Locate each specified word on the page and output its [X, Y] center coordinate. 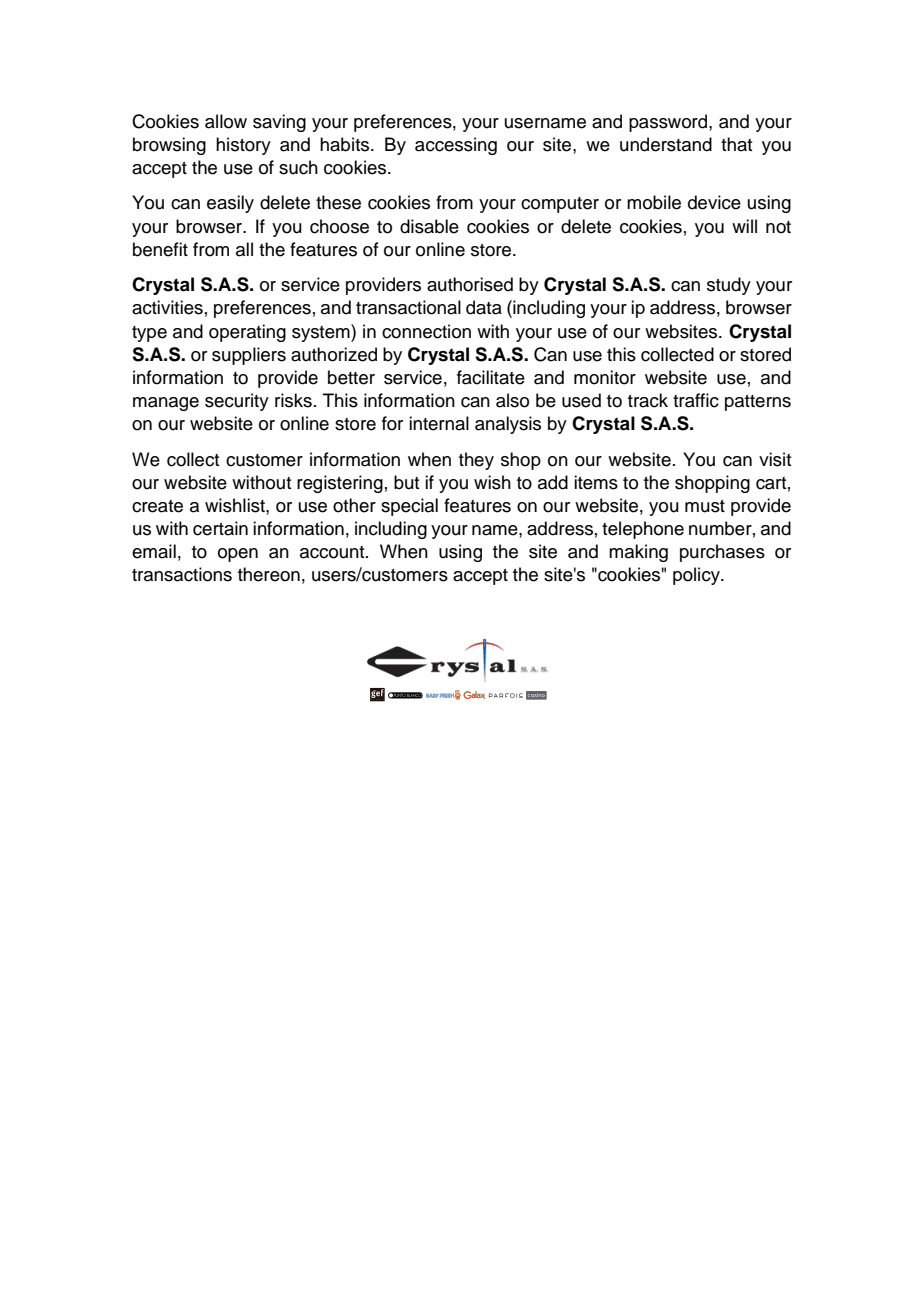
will [744, 226]
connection [426, 331]
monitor [605, 377]
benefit [160, 249]
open [238, 555]
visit [775, 459]
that [736, 144]
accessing [456, 146]
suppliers [249, 356]
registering [340, 484]
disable [429, 226]
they [476, 461]
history [243, 146]
